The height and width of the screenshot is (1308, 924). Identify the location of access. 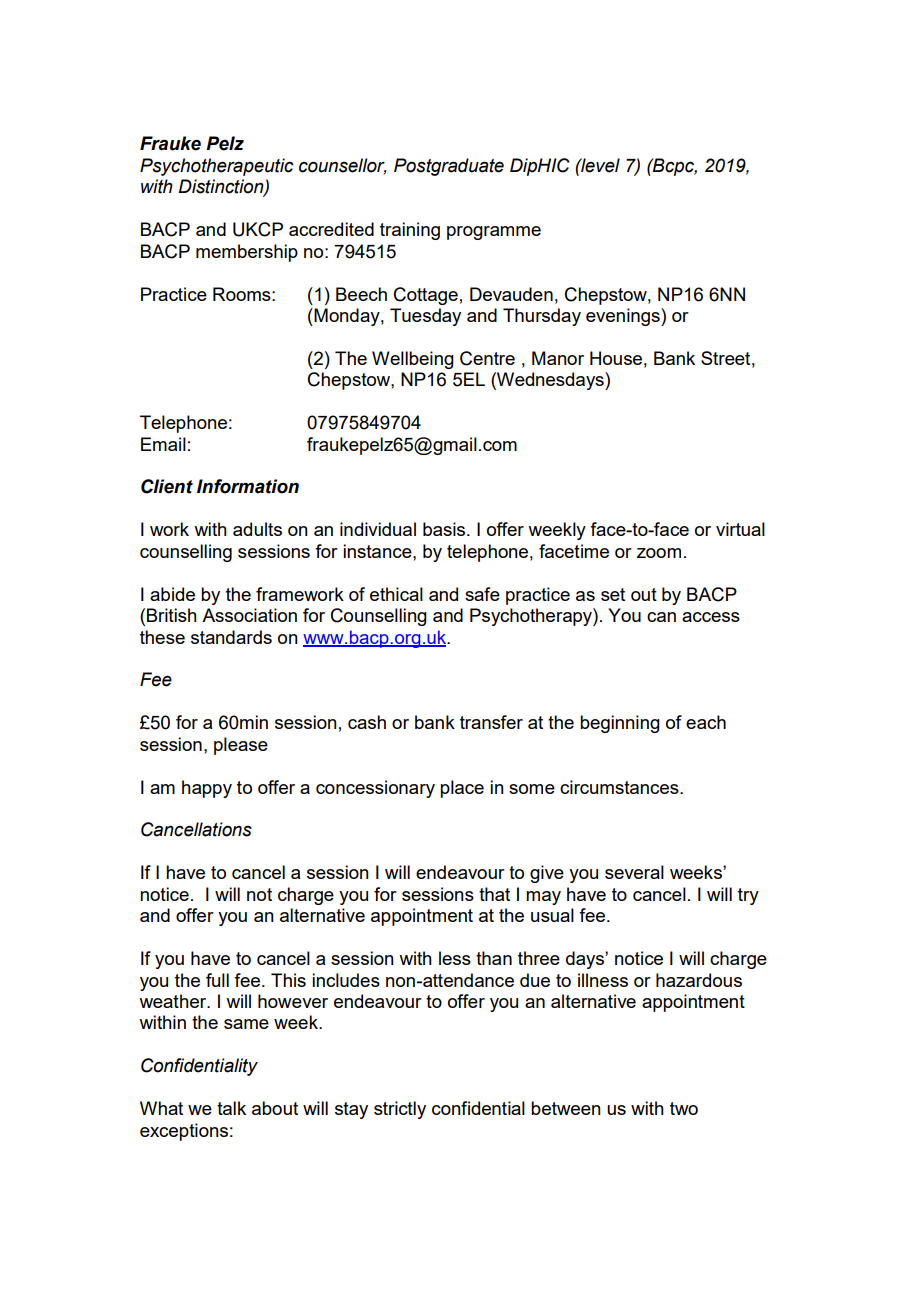
(711, 617).
